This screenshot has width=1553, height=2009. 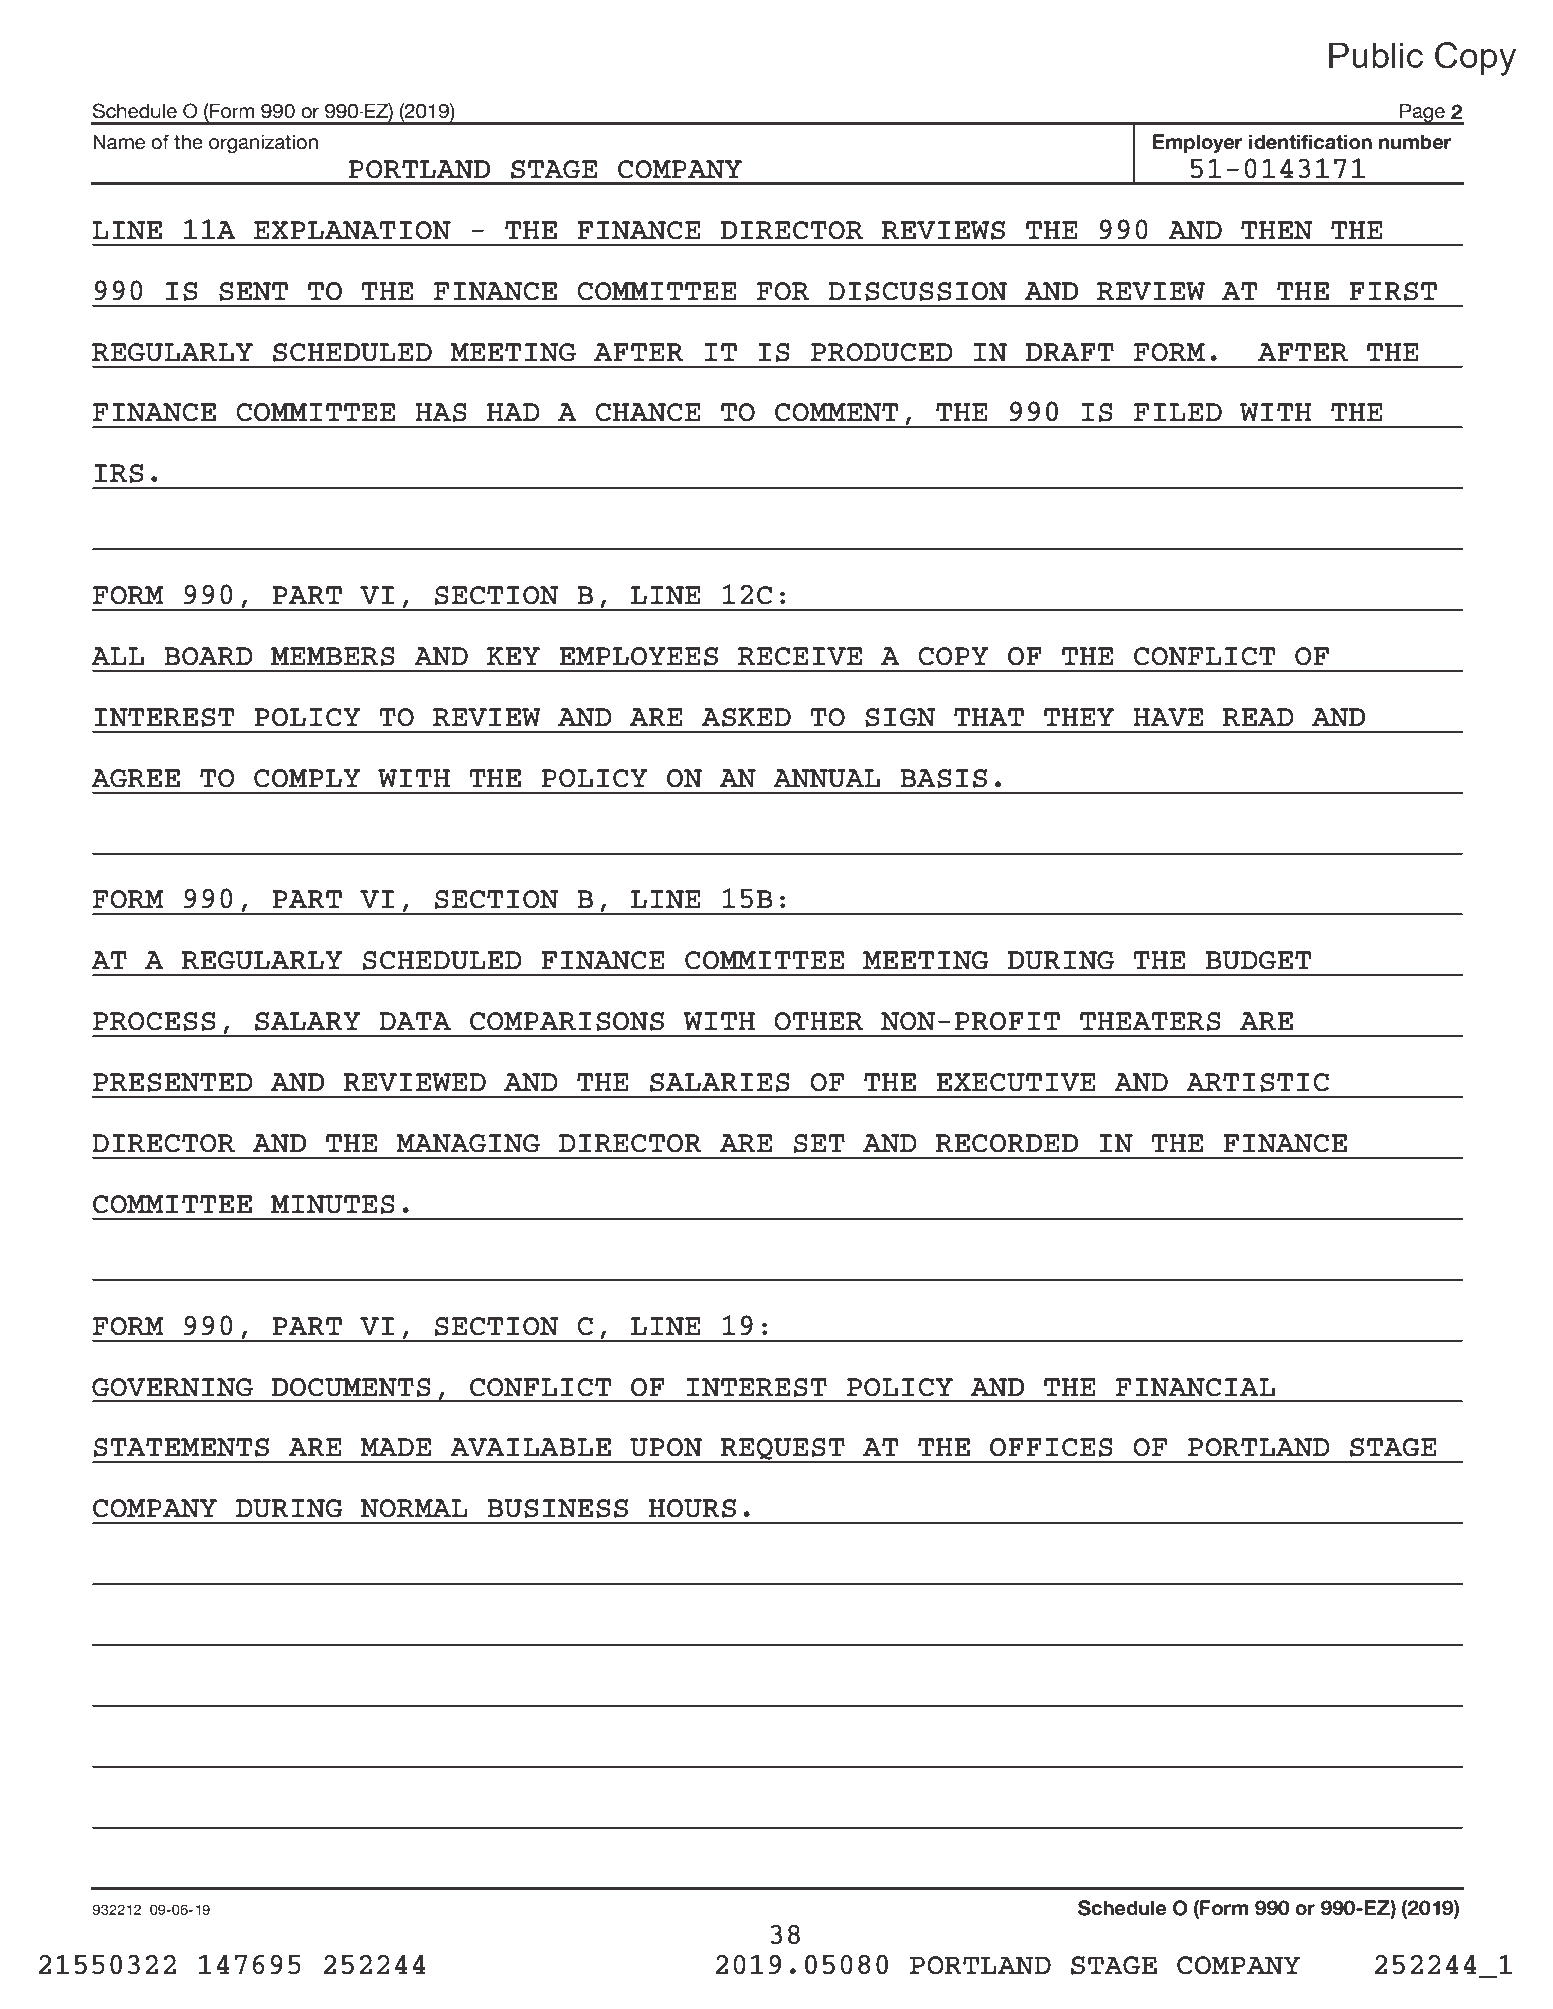 I want to click on organization, so click(x=263, y=144).
